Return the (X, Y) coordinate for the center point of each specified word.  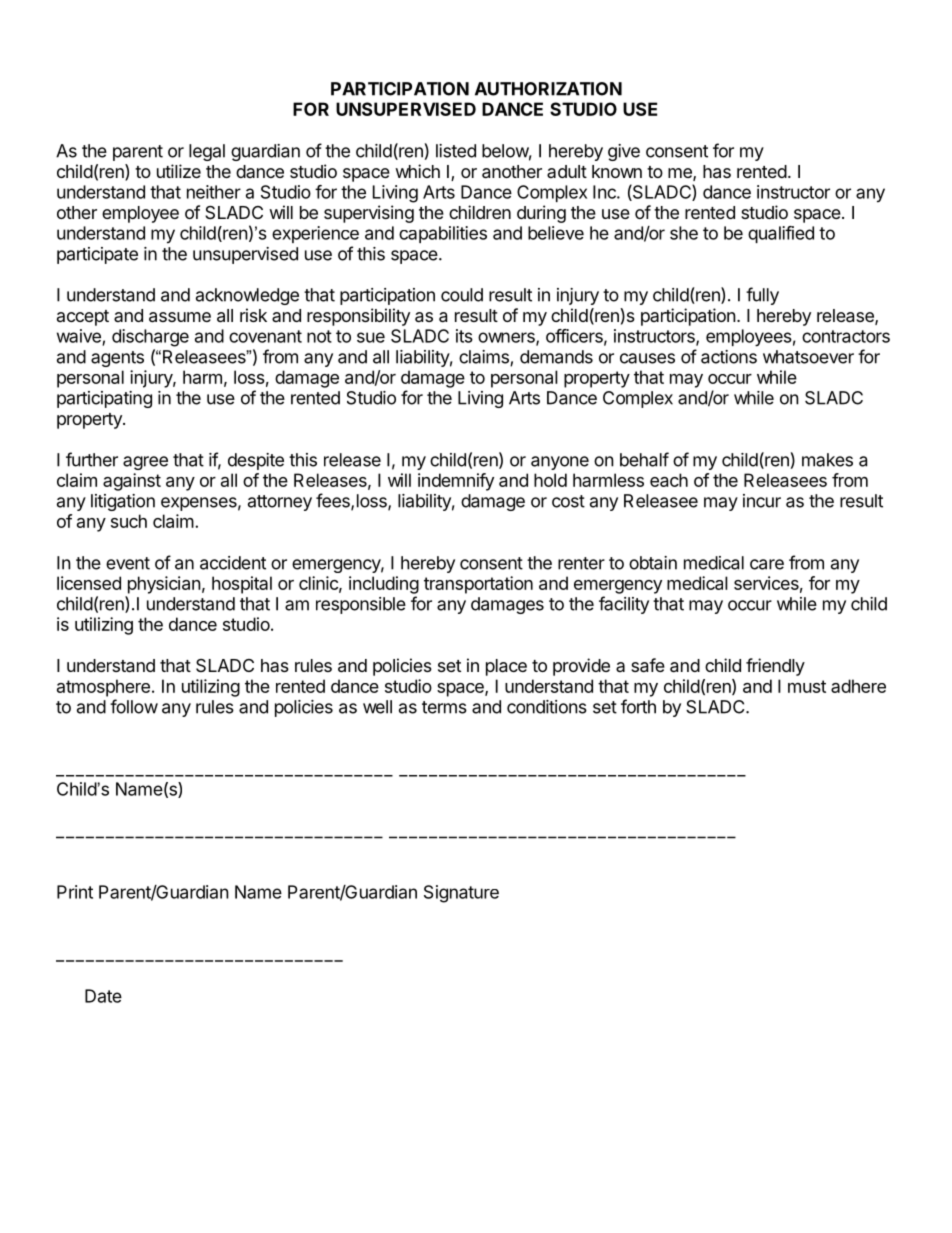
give (624, 152)
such (129, 521)
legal (207, 152)
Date (103, 996)
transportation (478, 585)
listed (456, 151)
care (767, 564)
